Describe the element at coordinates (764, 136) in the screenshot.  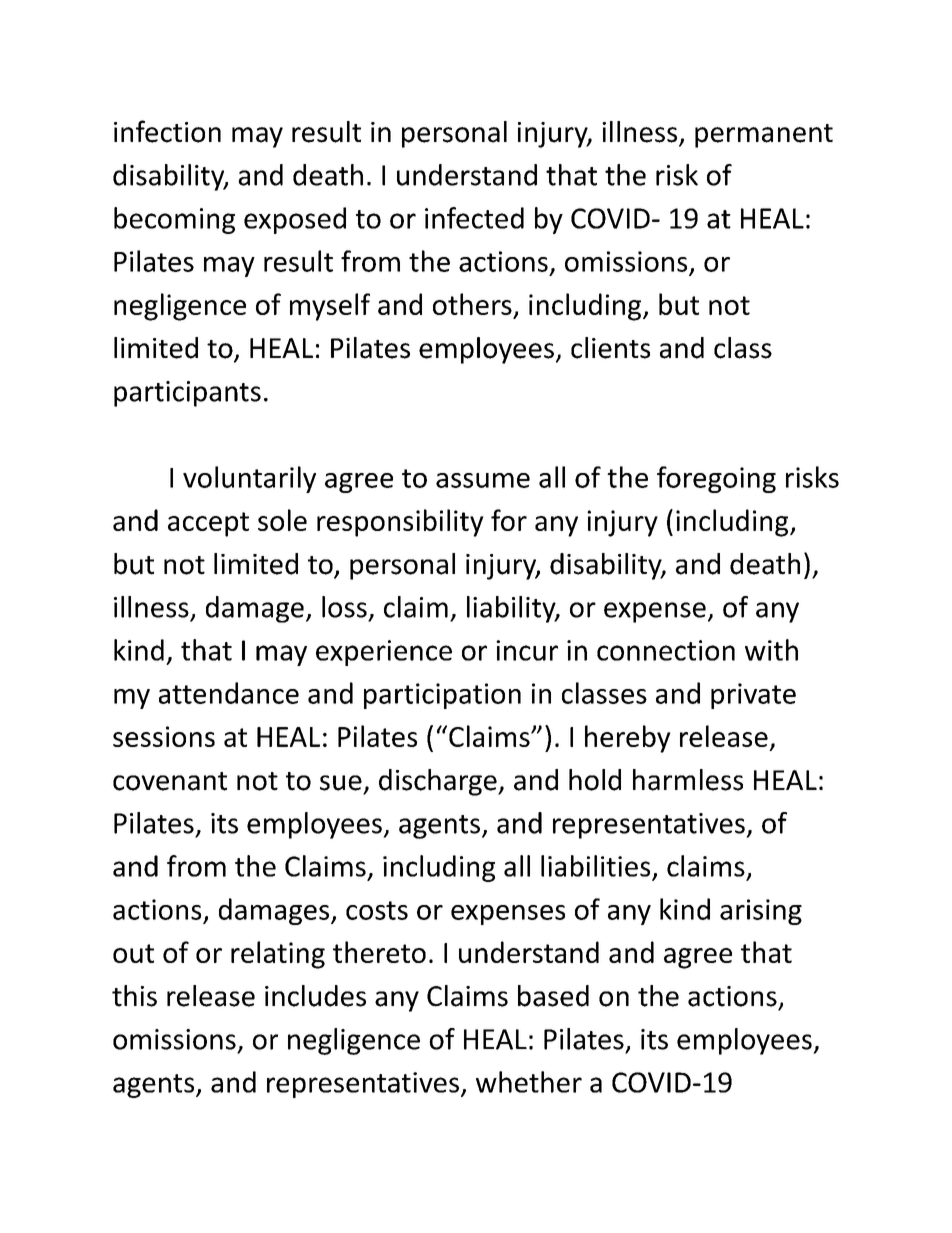
I see `permanent` at that location.
